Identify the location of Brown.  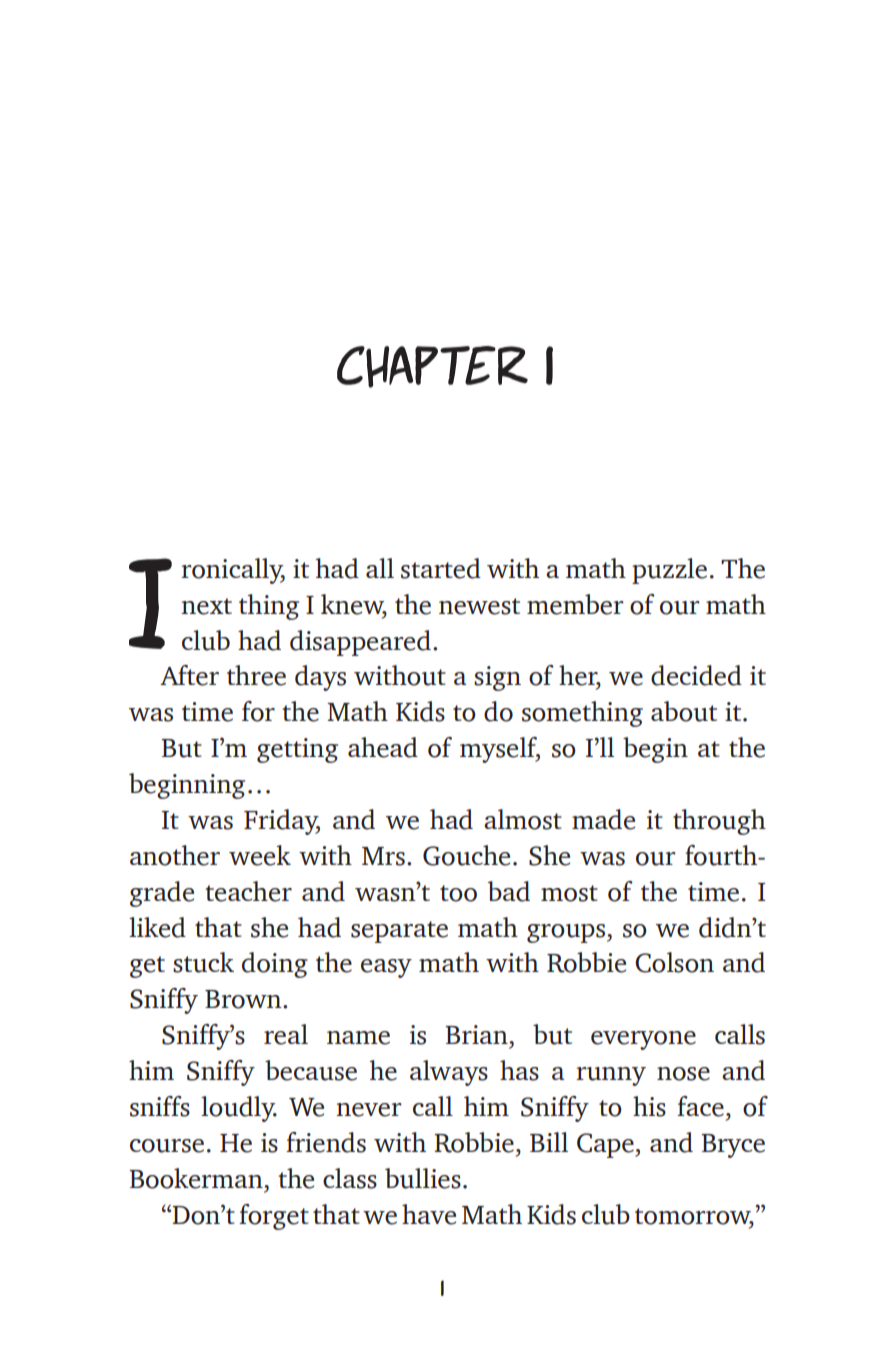
(244, 999).
